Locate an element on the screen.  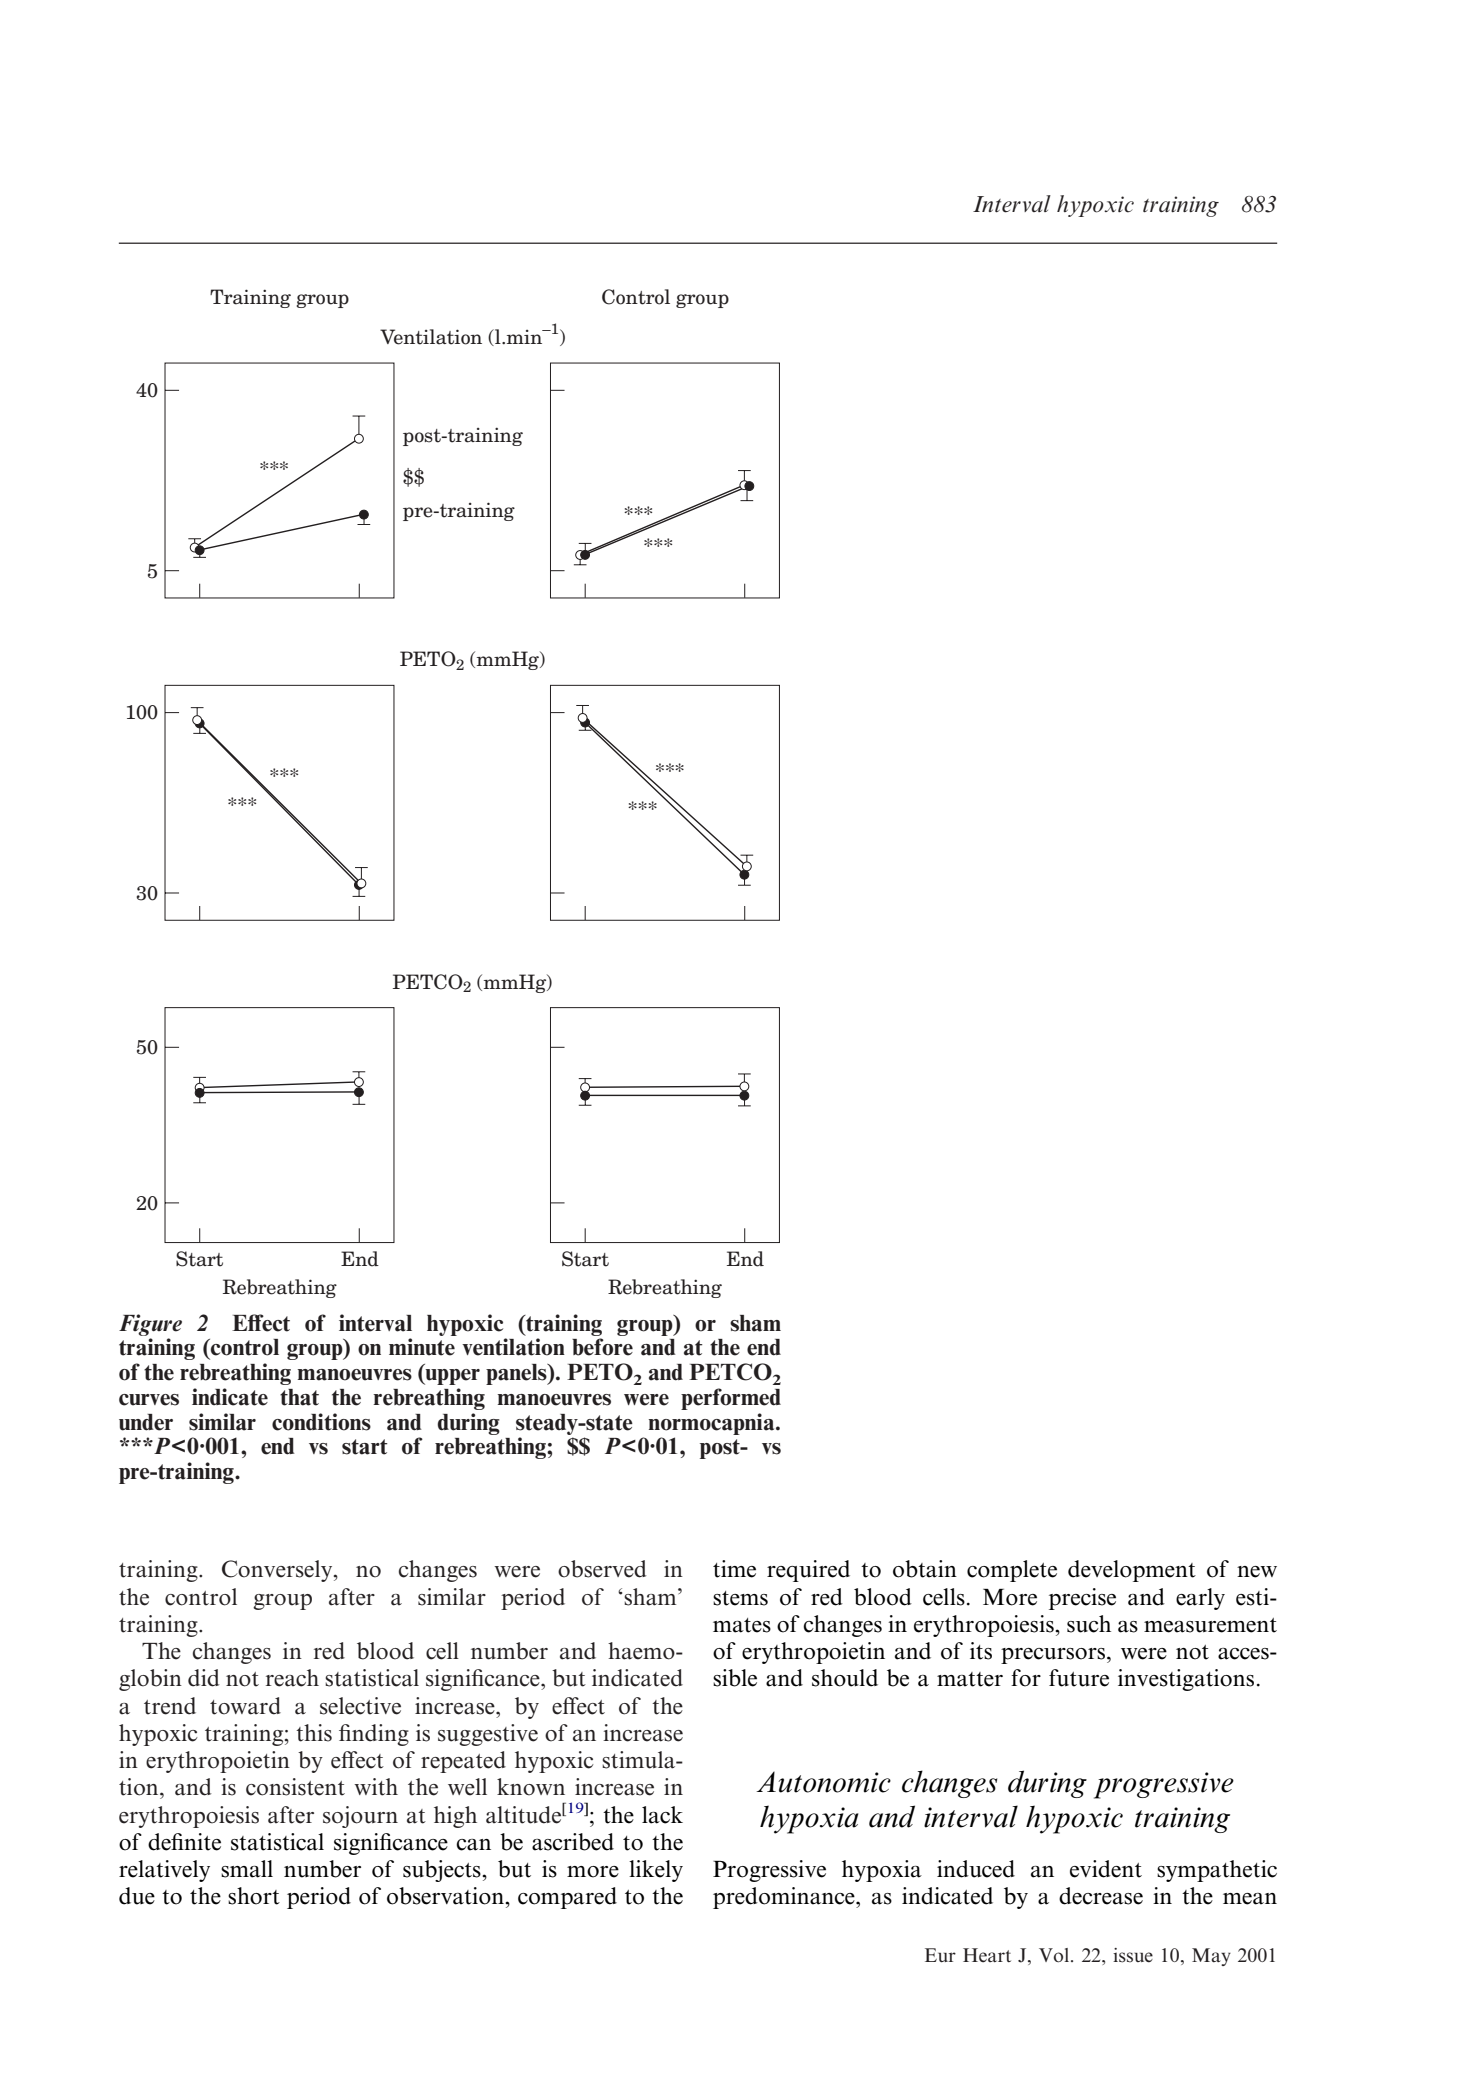
performed is located at coordinates (731, 1399).
